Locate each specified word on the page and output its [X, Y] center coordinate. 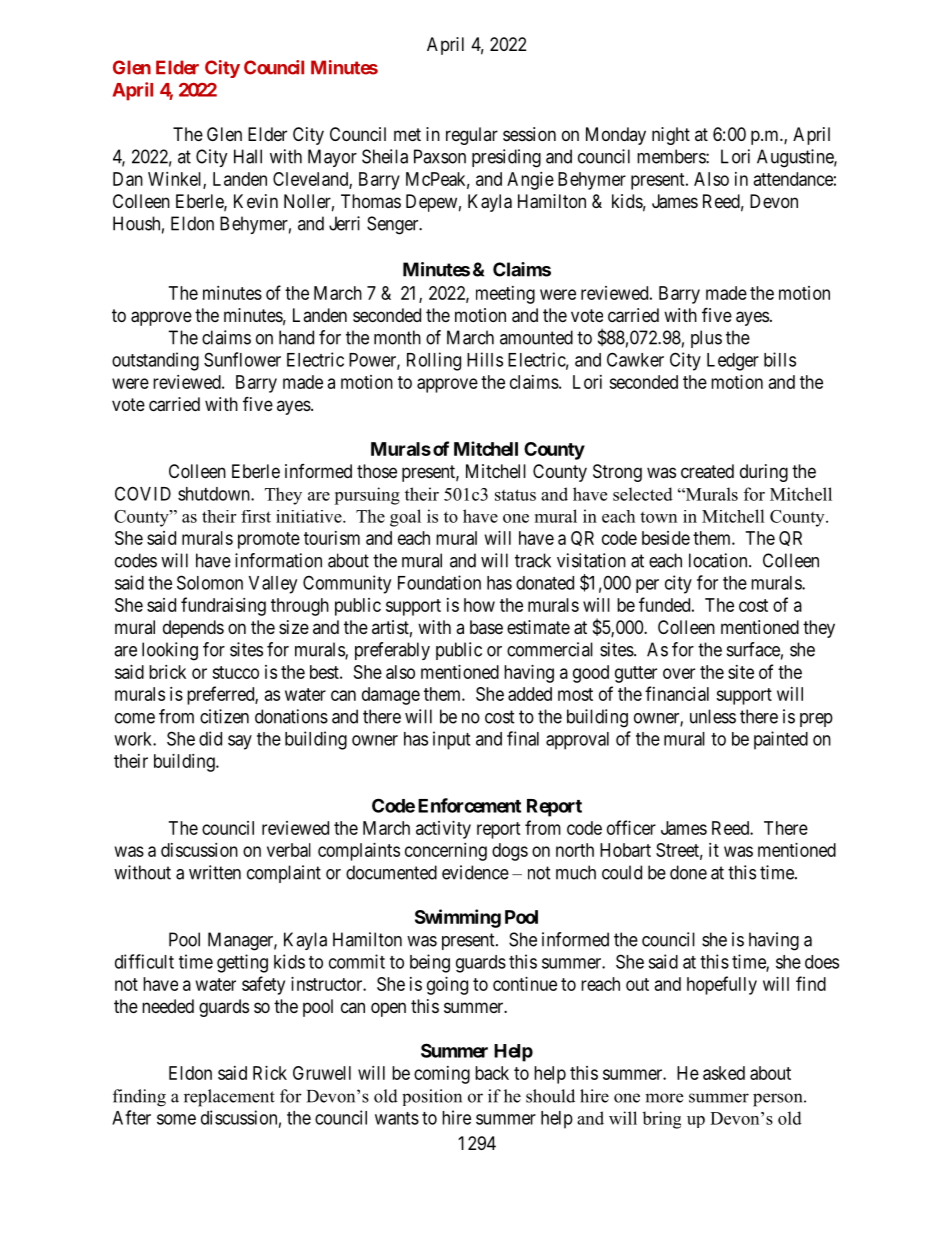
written [215, 872]
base [486, 627]
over [679, 673]
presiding [506, 158]
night [671, 136]
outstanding [155, 361]
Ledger [733, 362]
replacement [229, 1098]
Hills [485, 359]
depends [193, 629]
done [688, 872]
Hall [248, 156]
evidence [475, 872]
